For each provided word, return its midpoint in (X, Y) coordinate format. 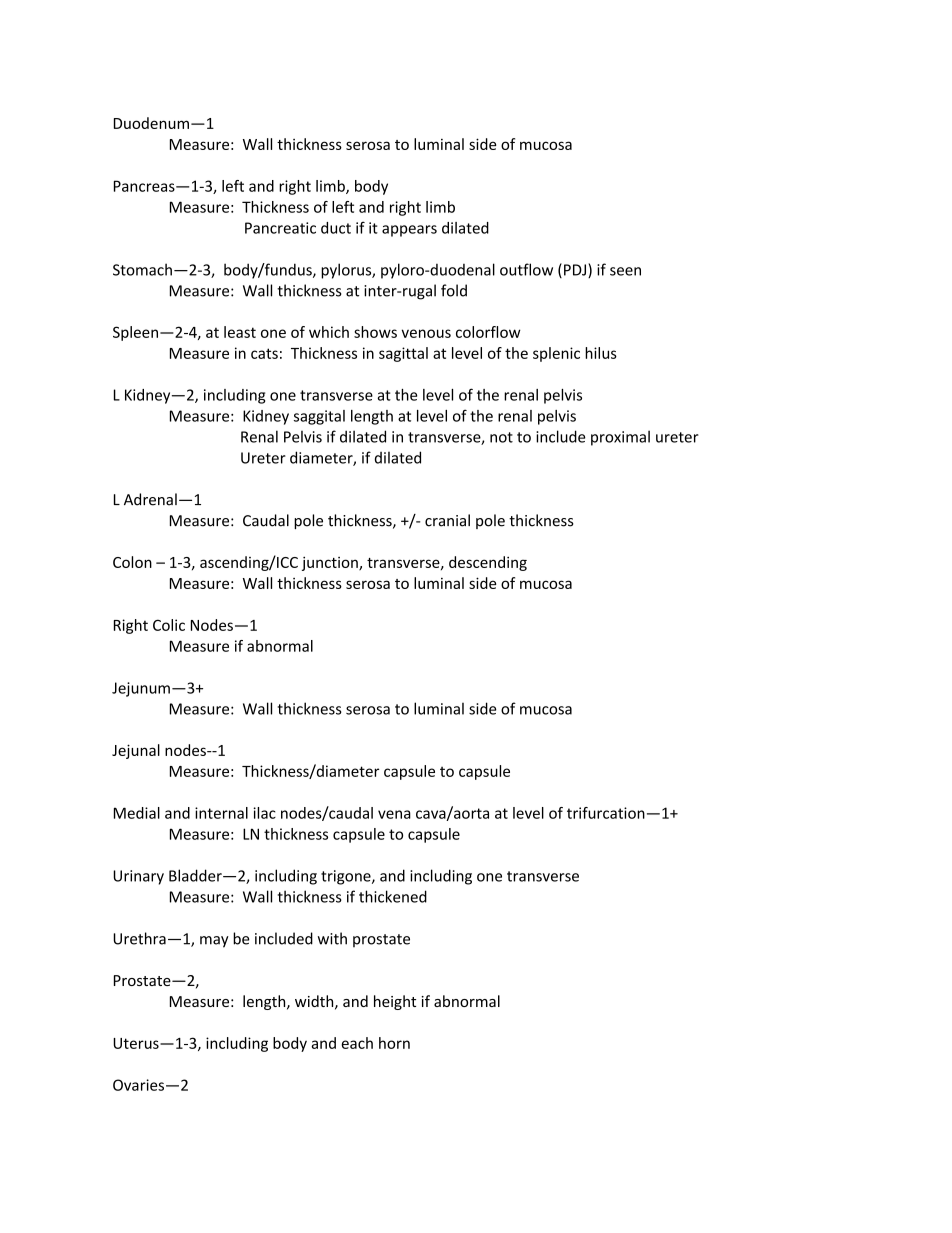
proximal (620, 438)
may (214, 942)
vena (394, 814)
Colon (132, 562)
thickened (393, 896)
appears (409, 231)
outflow (526, 269)
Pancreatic (280, 228)
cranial (447, 520)
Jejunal (136, 751)
